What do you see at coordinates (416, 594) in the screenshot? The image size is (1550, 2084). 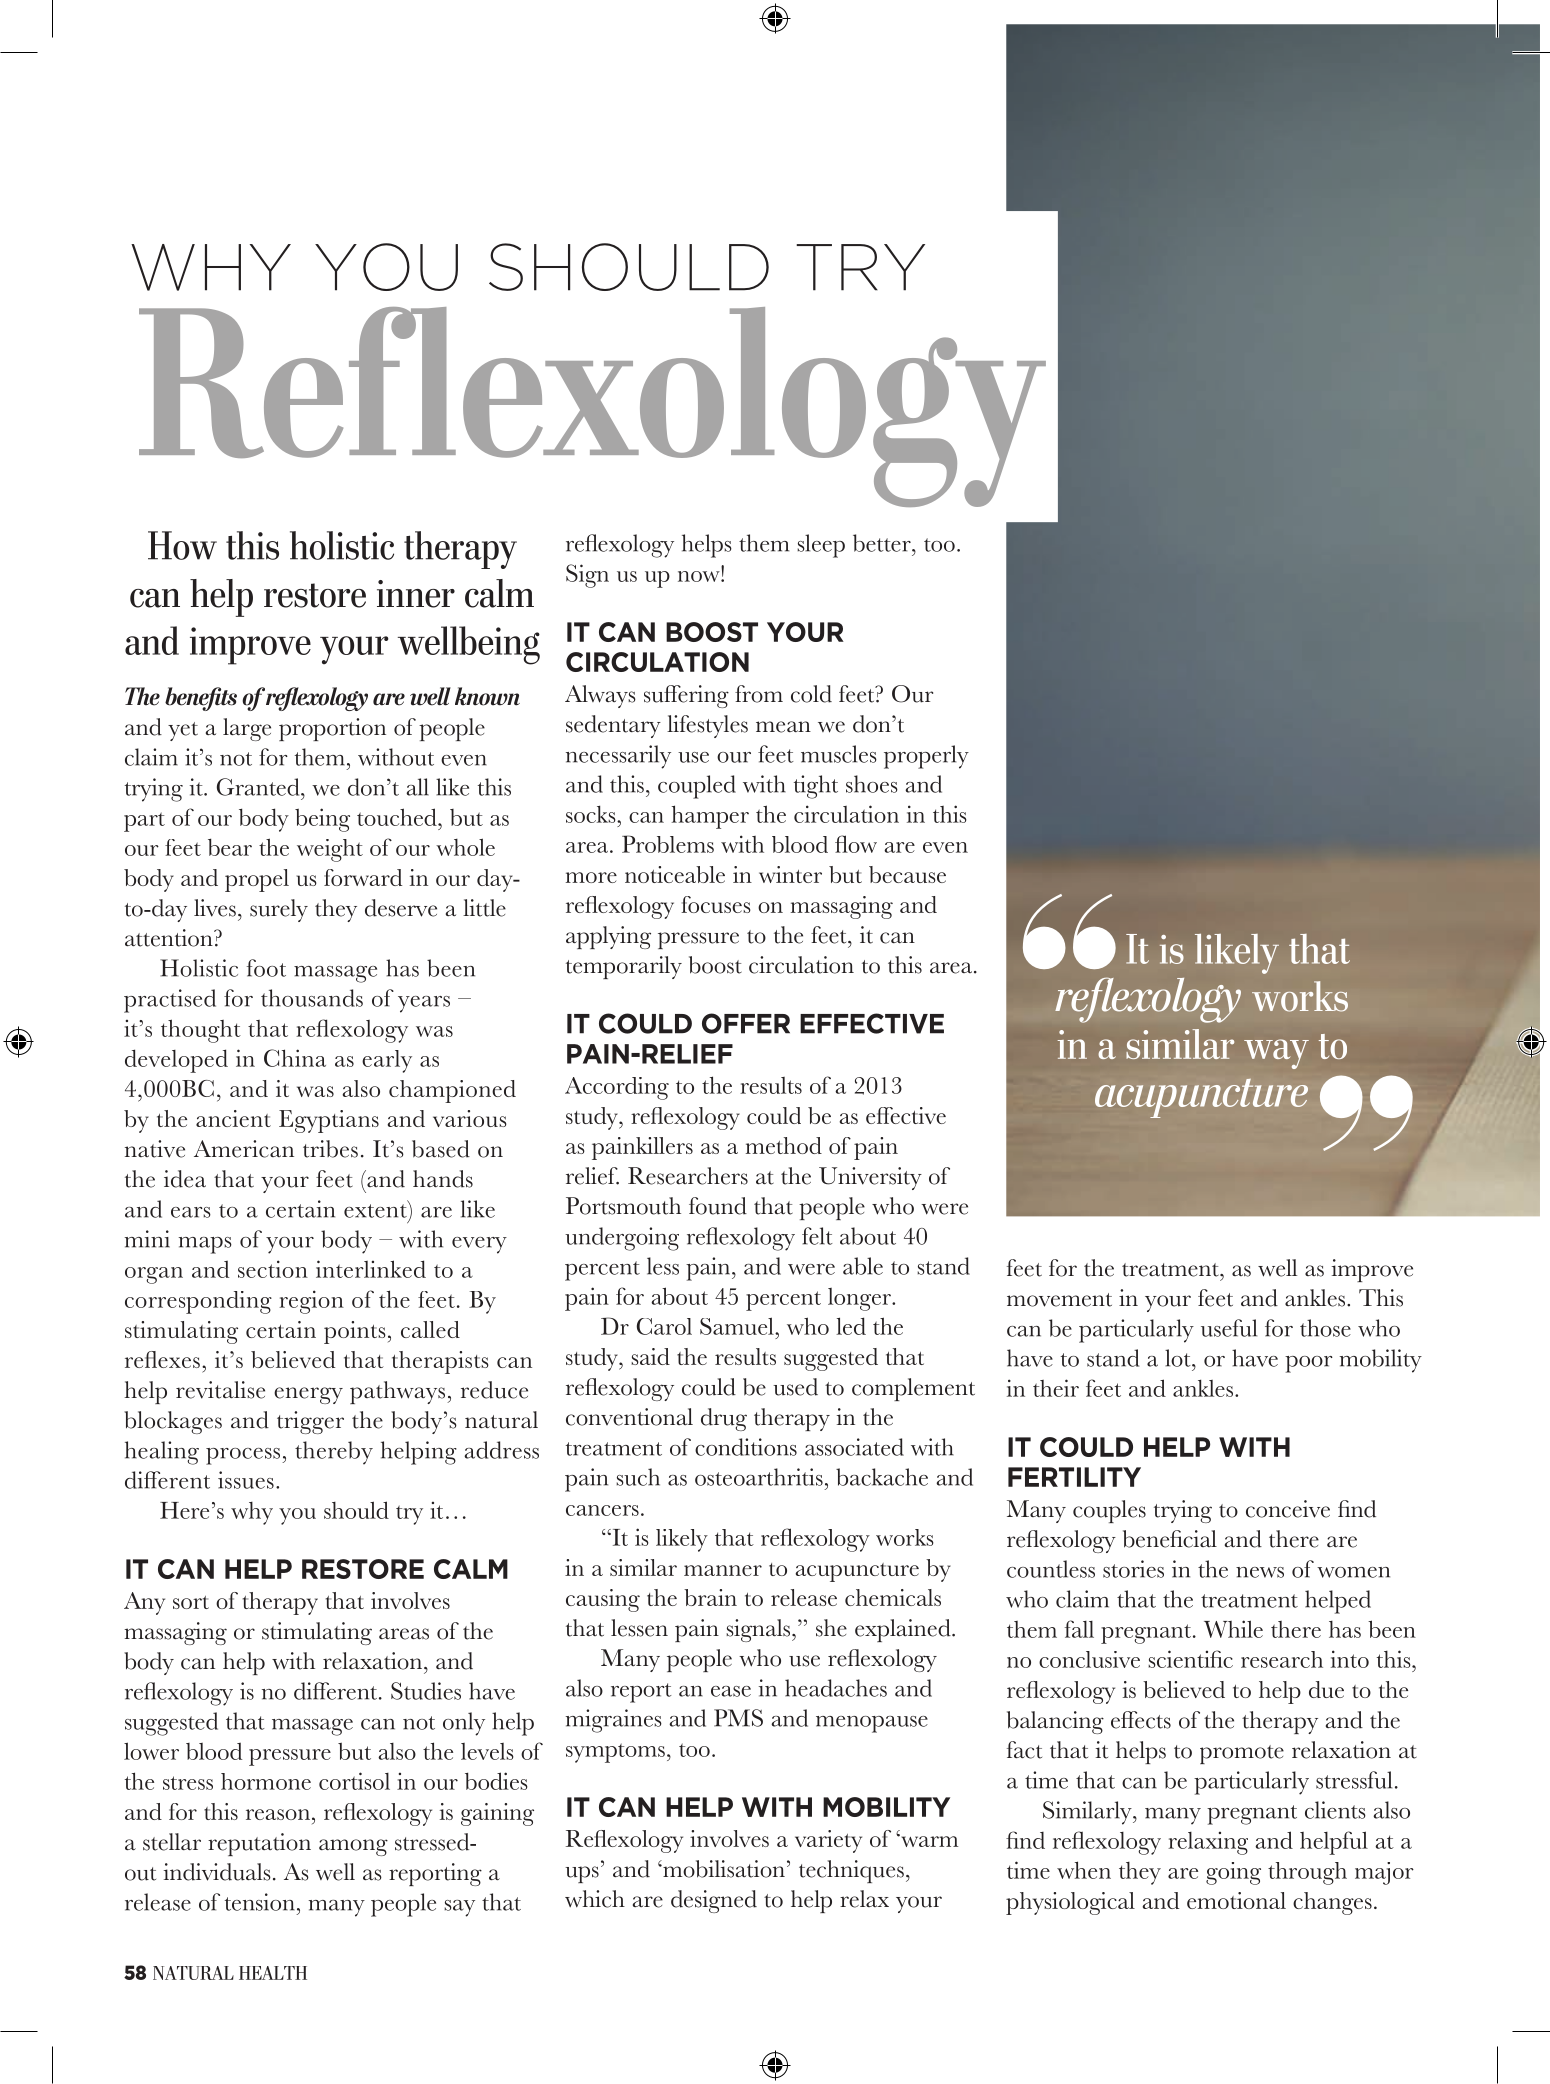 I see `inner` at bounding box center [416, 594].
